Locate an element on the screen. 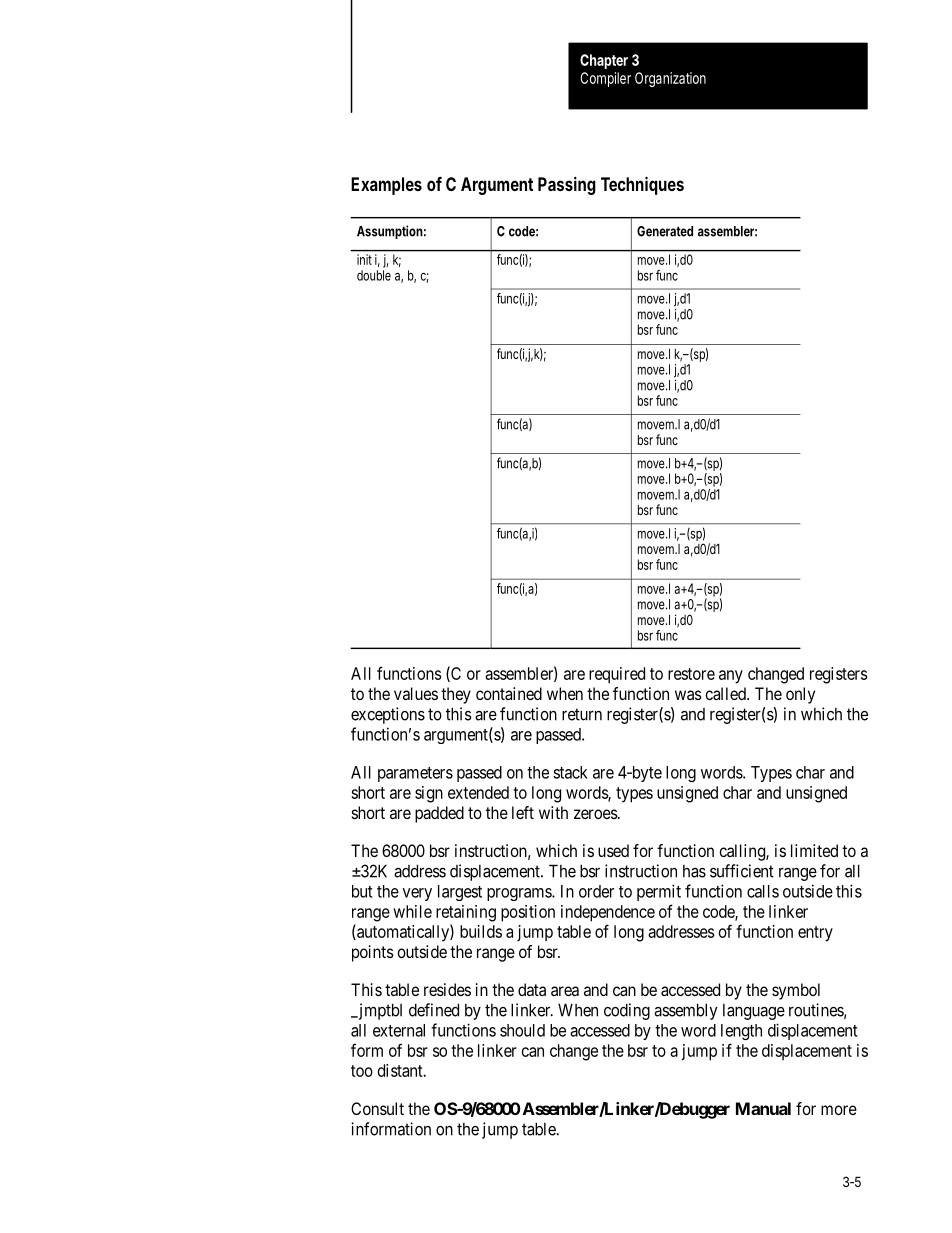 Image resolution: width=952 pixels, height=1233 pixels. Generated is located at coordinates (665, 231).
